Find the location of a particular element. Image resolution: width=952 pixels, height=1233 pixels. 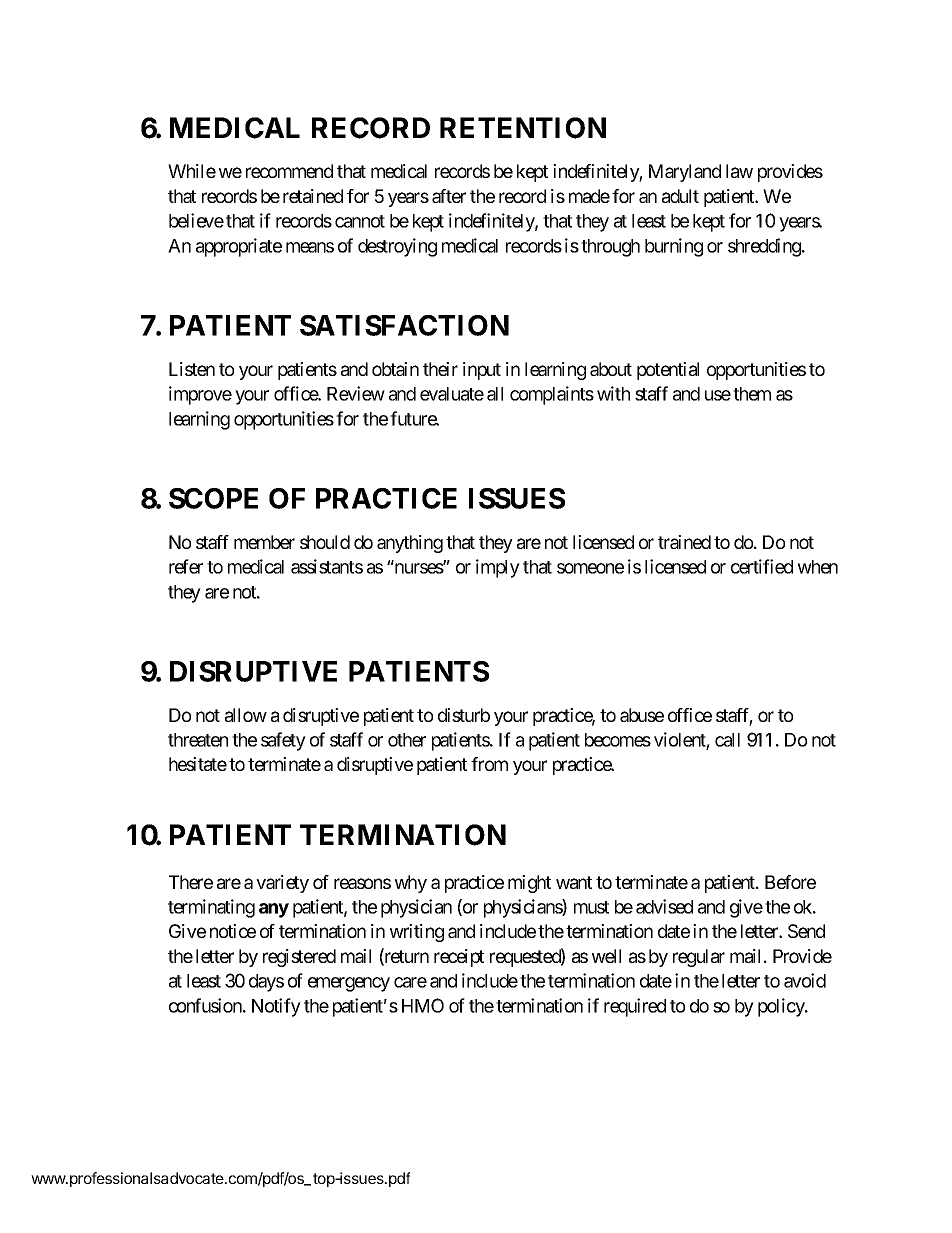

receipt is located at coordinates (459, 958).
